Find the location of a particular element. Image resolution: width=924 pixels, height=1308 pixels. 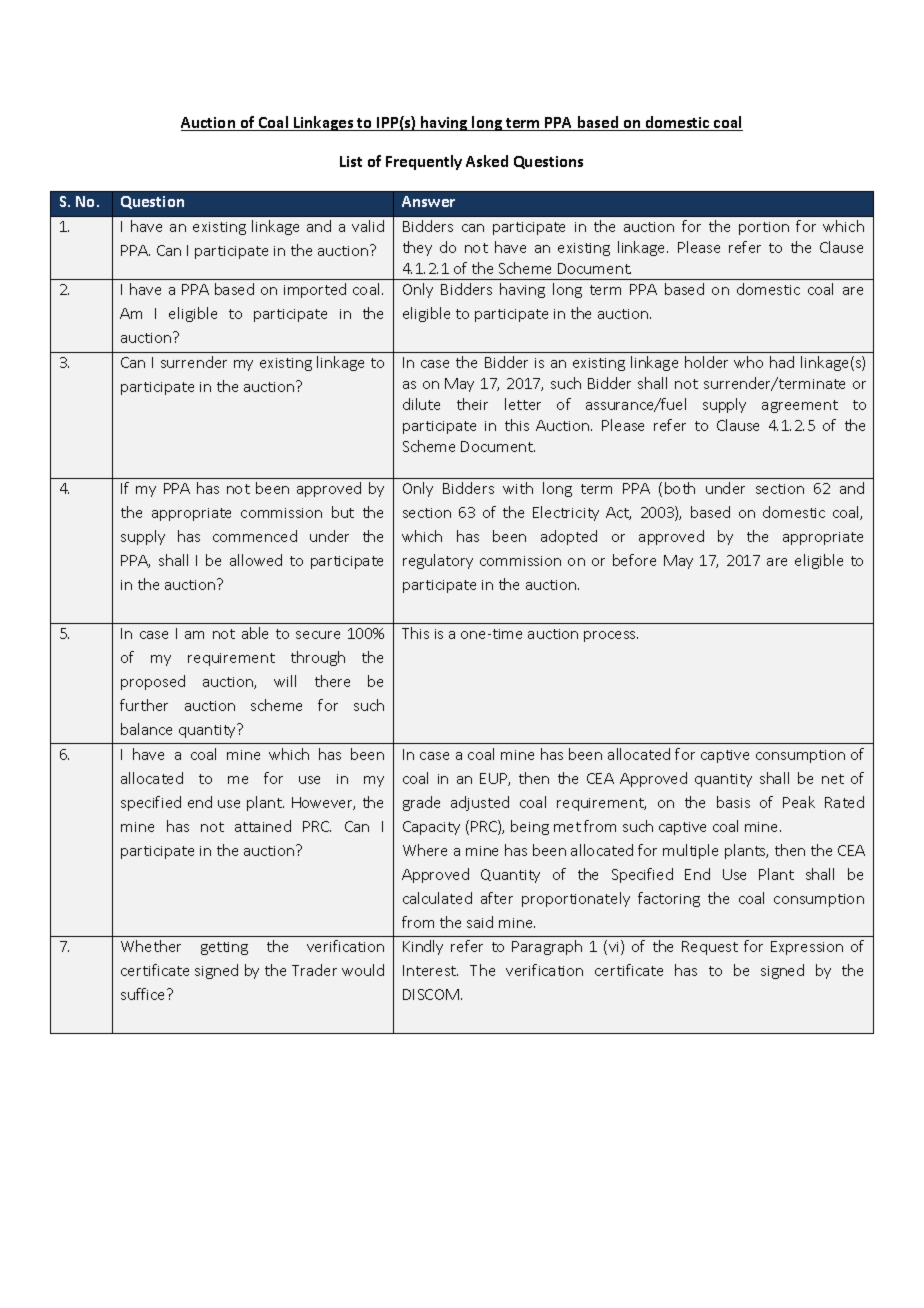

getting is located at coordinates (224, 948).
